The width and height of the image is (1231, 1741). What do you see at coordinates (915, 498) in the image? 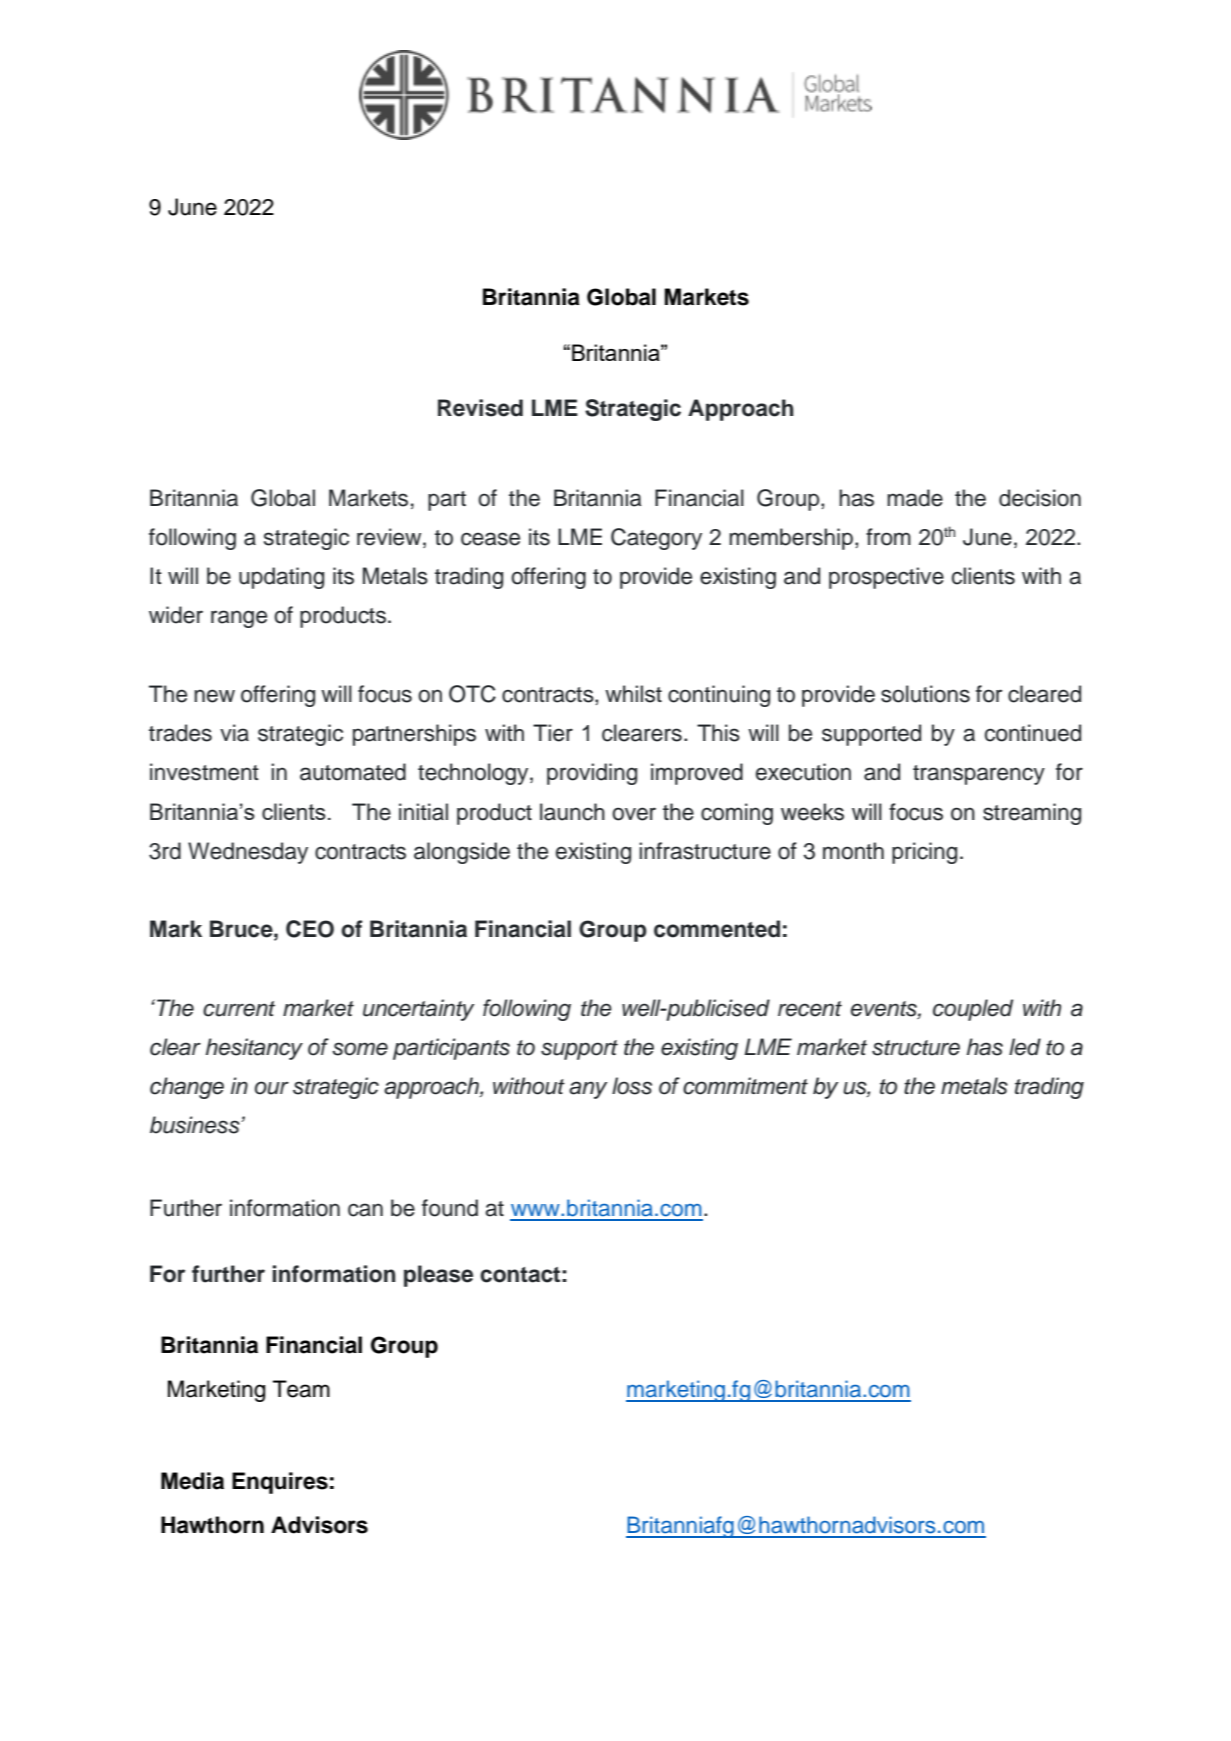
I see `made` at bounding box center [915, 498].
